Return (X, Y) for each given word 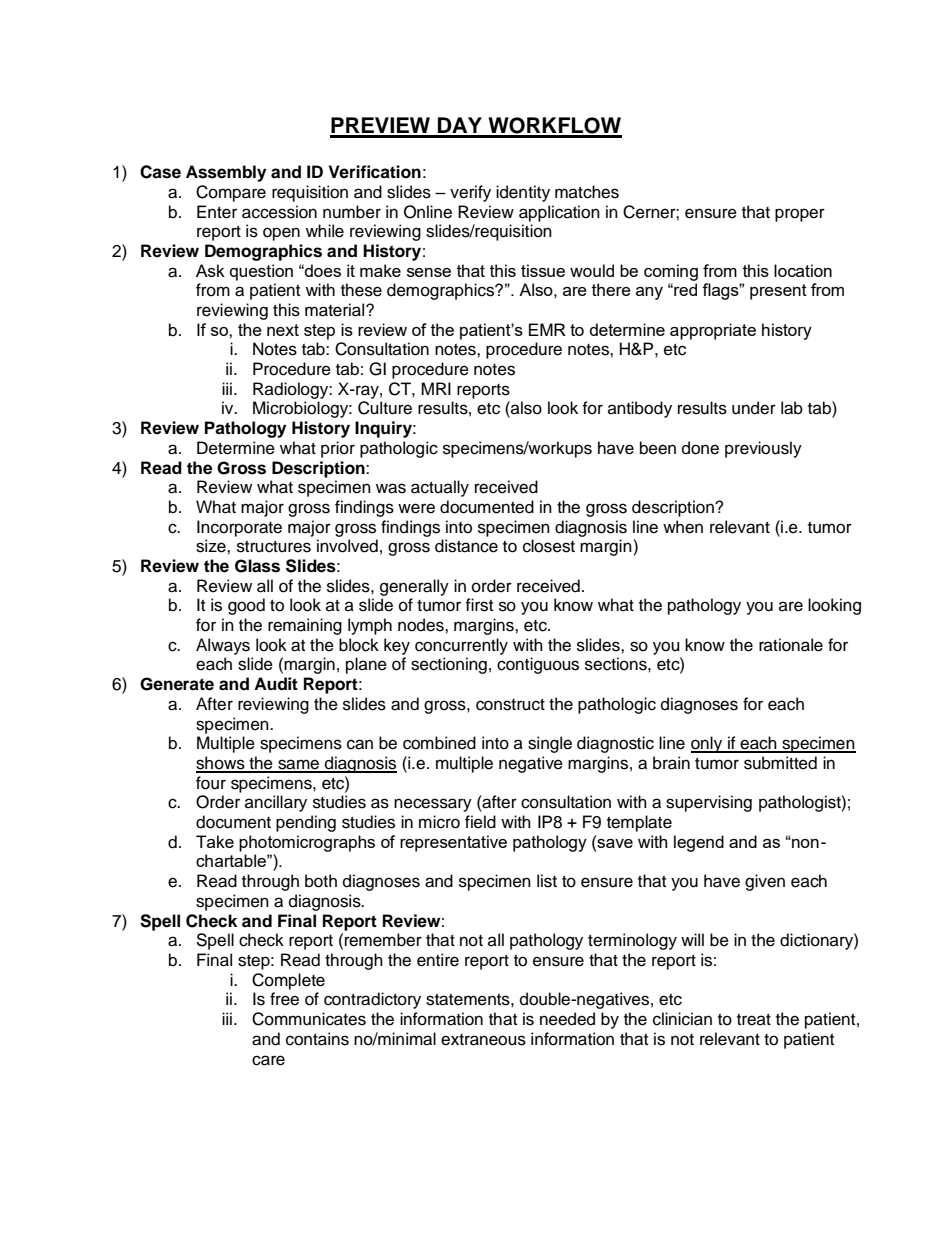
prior (338, 449)
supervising (709, 803)
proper (800, 215)
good (246, 606)
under (754, 408)
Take (215, 841)
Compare (231, 193)
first (479, 605)
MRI (436, 388)
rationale (791, 645)
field (480, 822)
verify (470, 193)
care (268, 1060)
